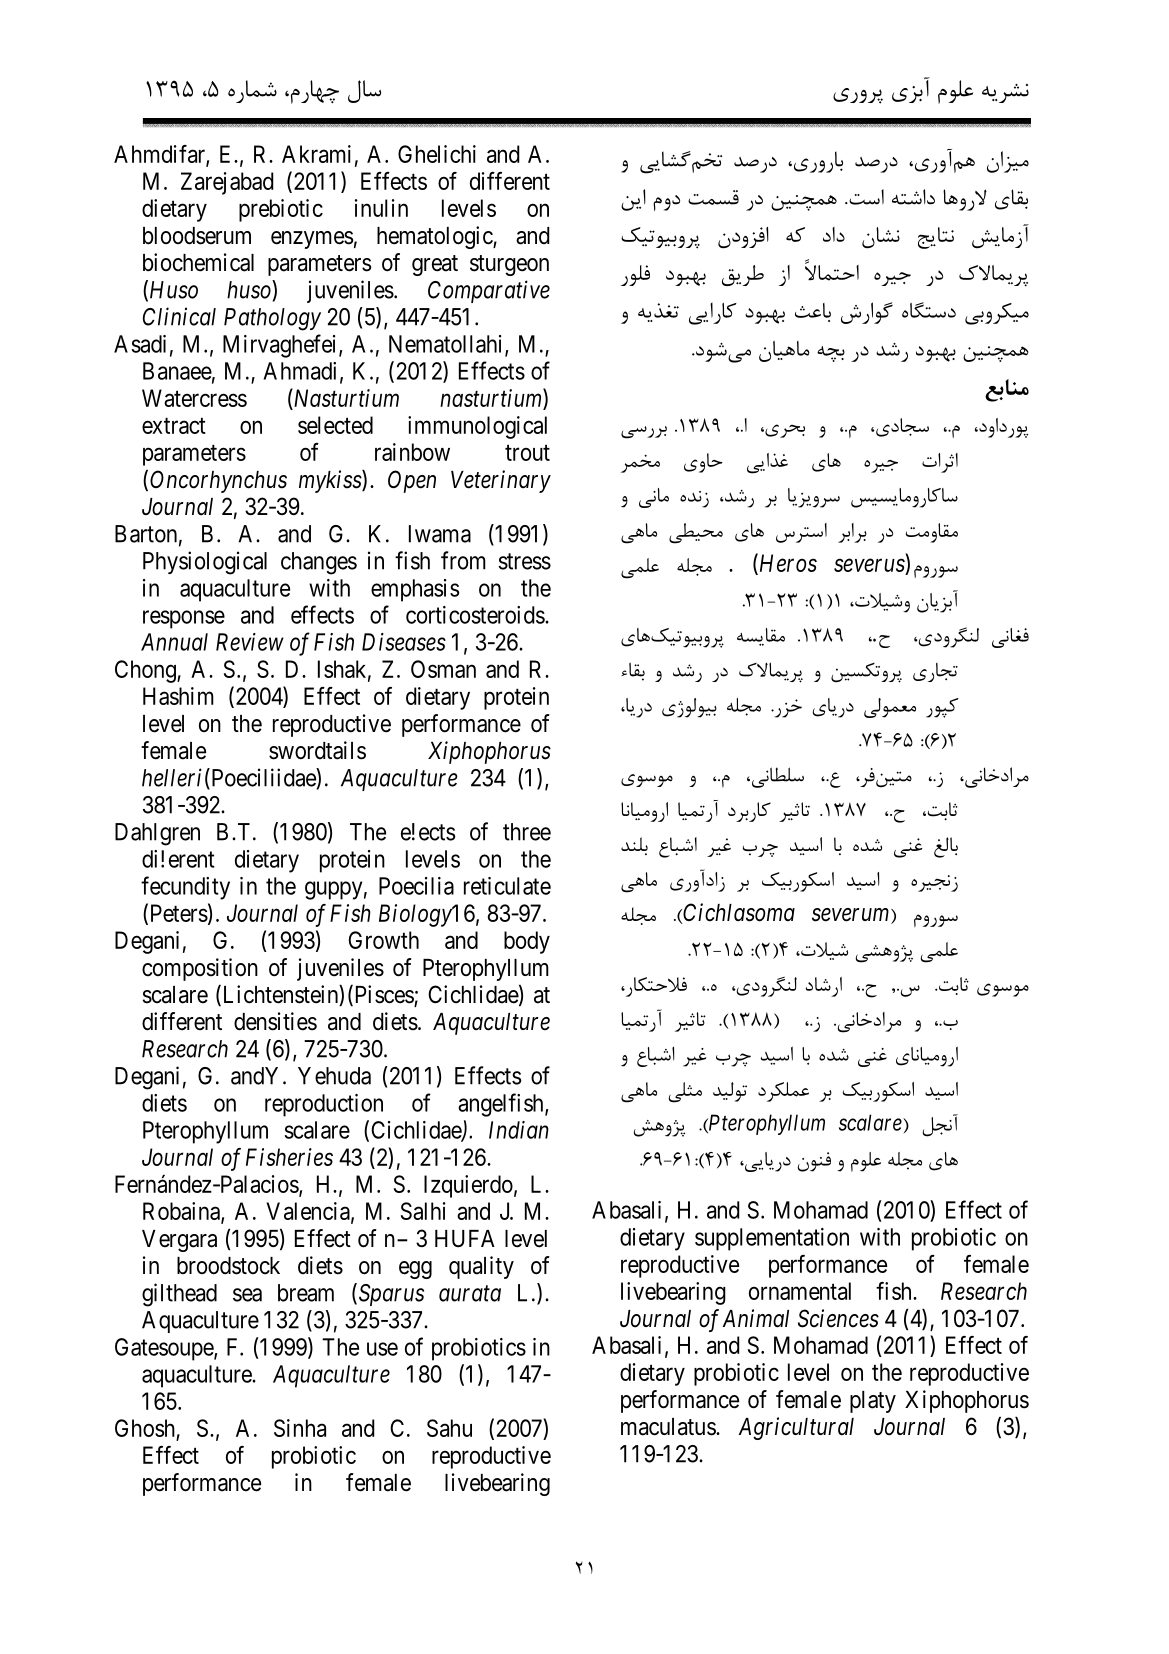 The width and height of the screenshot is (1169, 1654). Describe the element at coordinates (382, 1349) in the screenshot. I see `use` at that location.
